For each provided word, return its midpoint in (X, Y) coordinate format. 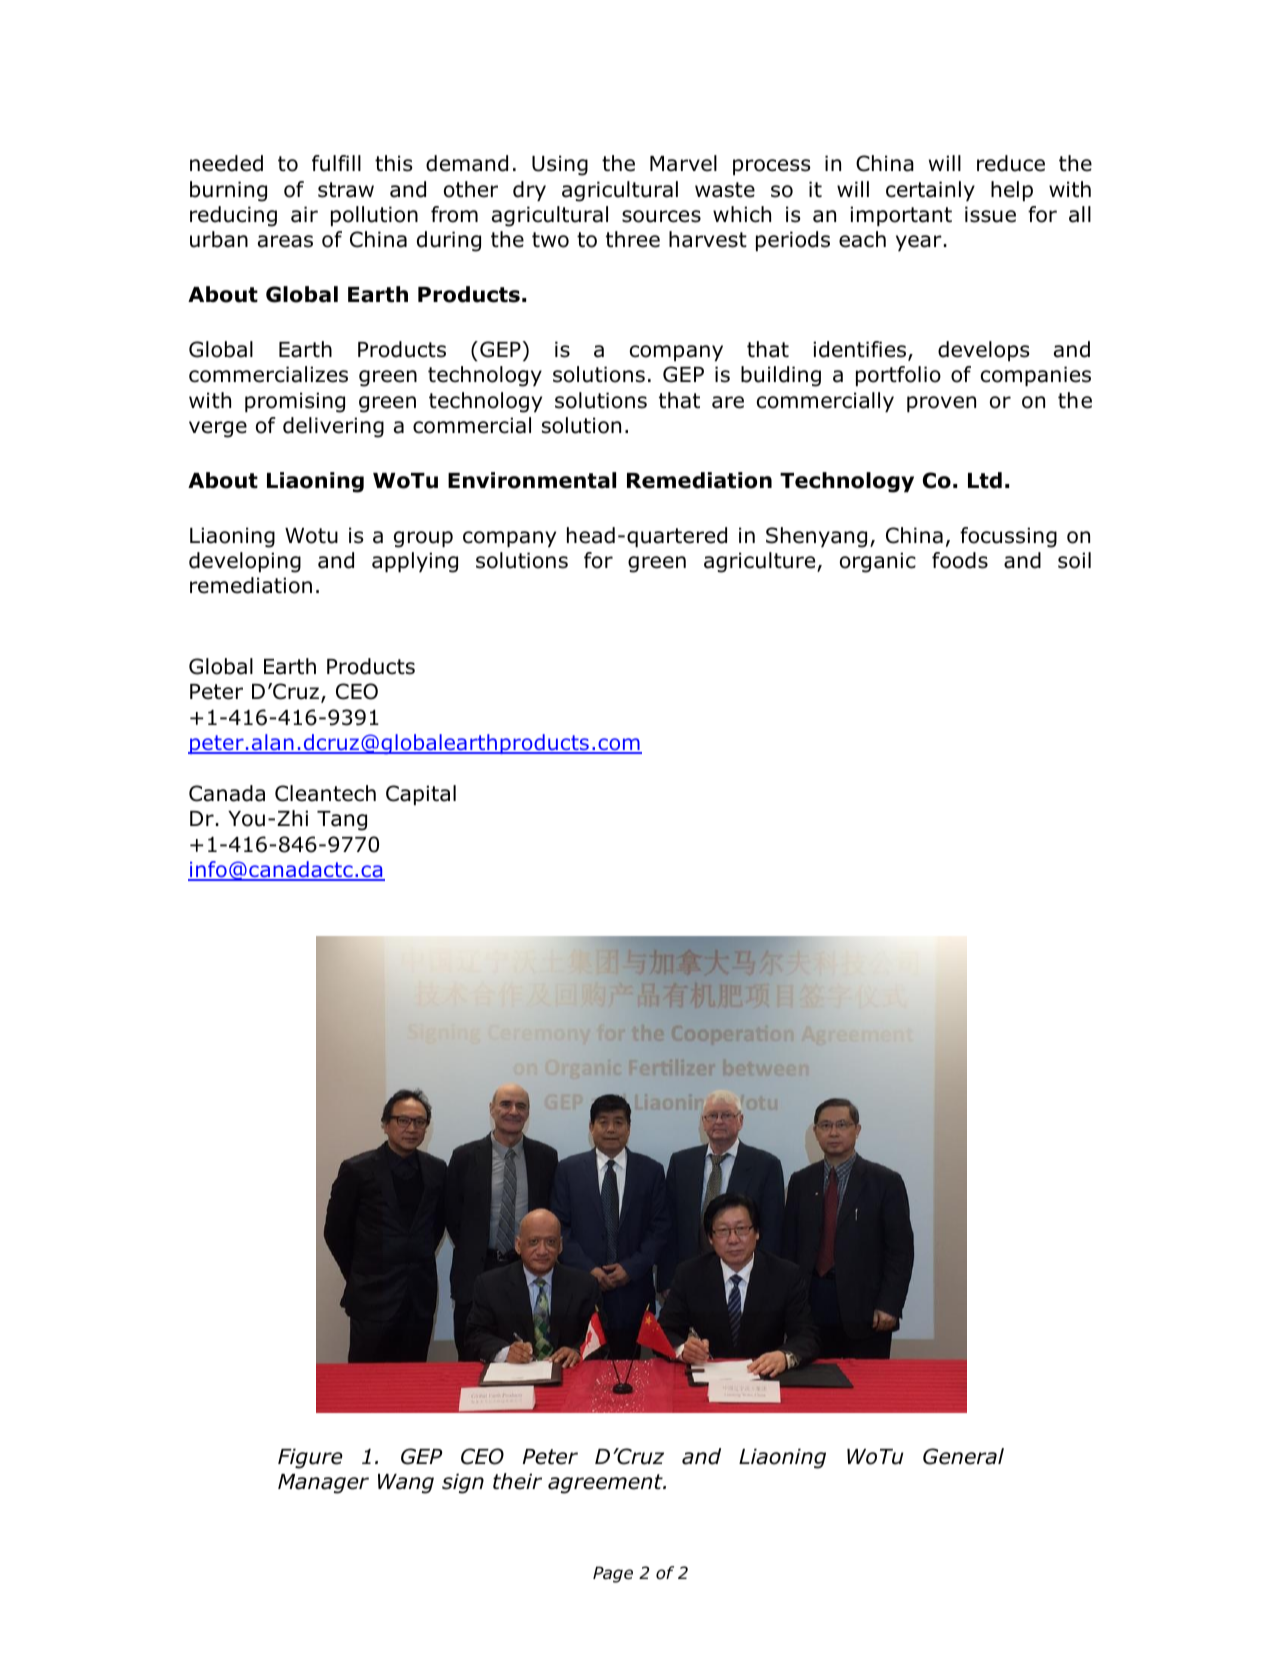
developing (245, 562)
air (304, 214)
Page (613, 1574)
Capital (421, 795)
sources (661, 216)
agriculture (761, 562)
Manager (323, 1484)
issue (990, 214)
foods (960, 560)
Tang (342, 821)
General (963, 1456)
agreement (606, 1484)
